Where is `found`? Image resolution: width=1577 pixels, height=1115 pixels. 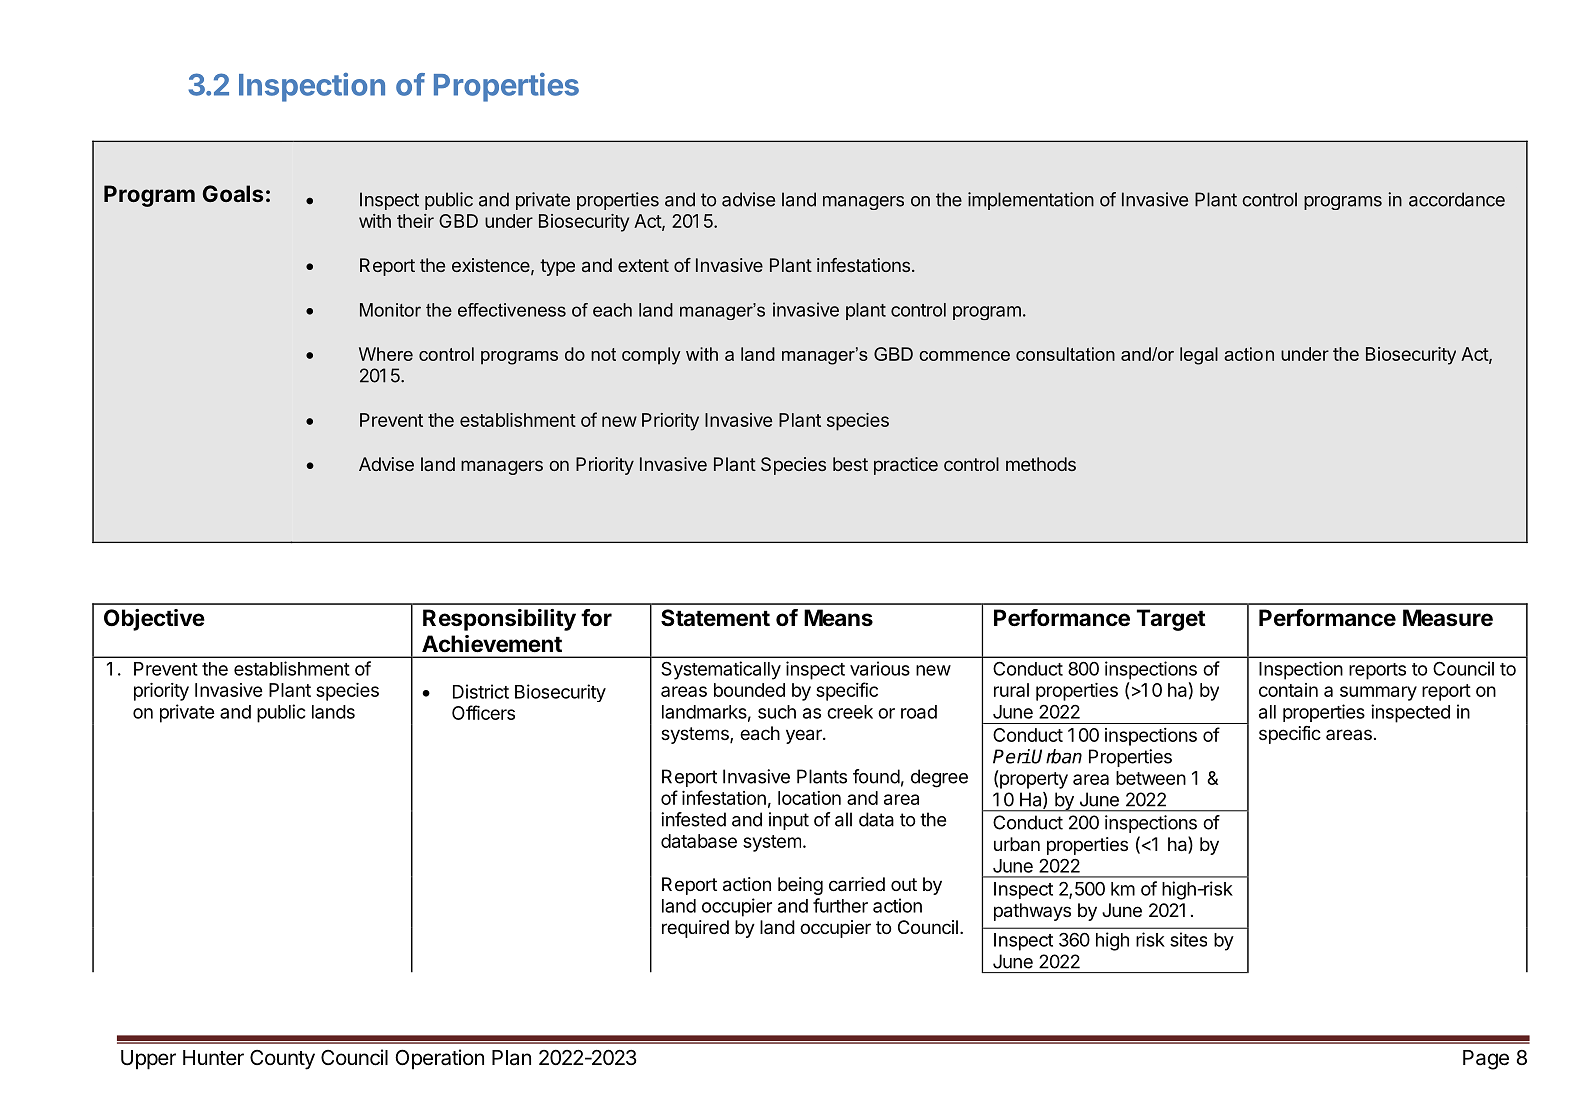 found is located at coordinates (876, 776).
